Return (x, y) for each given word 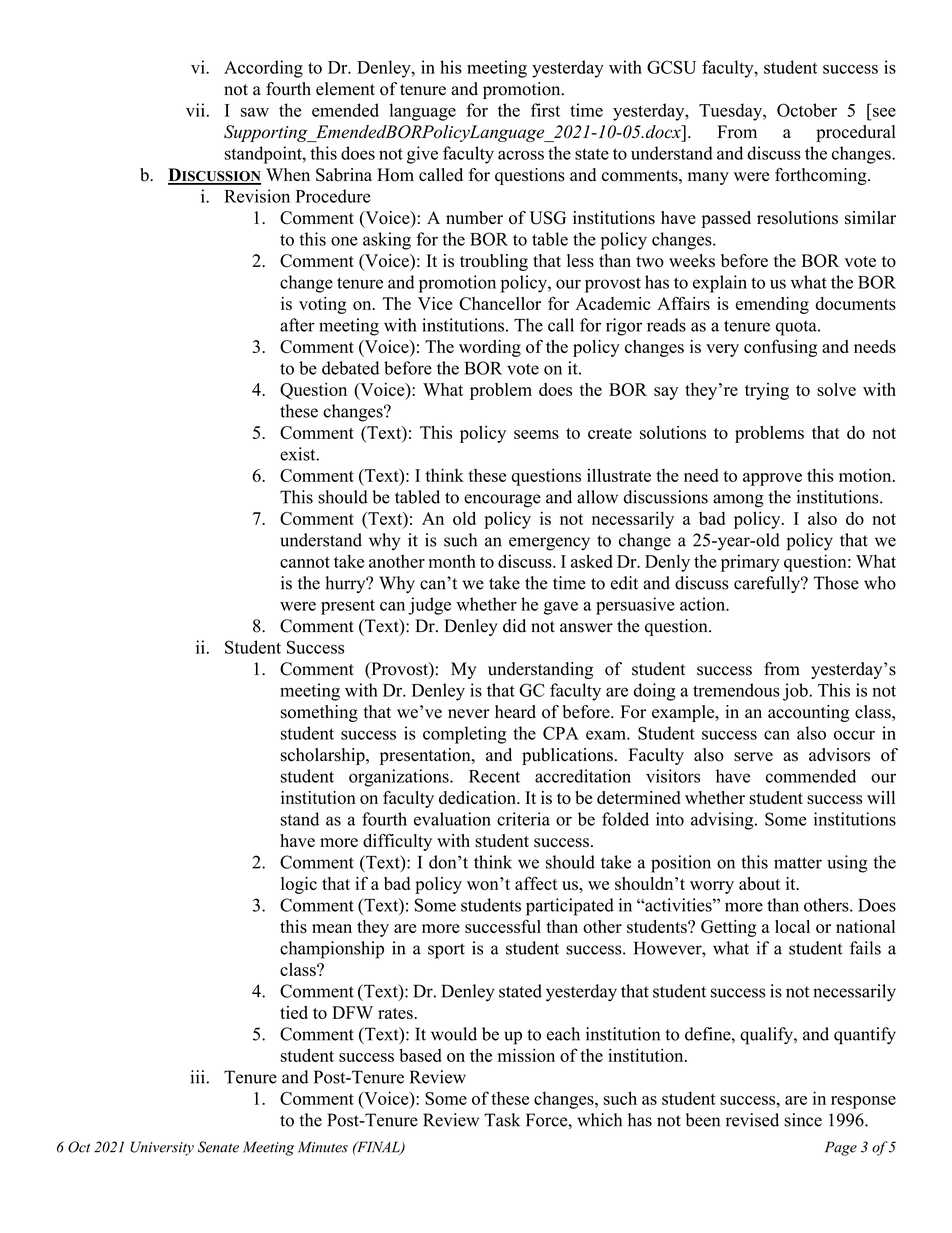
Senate (218, 1147)
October (807, 110)
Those (836, 583)
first (545, 110)
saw (255, 112)
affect (536, 883)
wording (490, 348)
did (514, 626)
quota (797, 328)
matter (798, 863)
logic (299, 885)
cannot (305, 562)
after (297, 325)
